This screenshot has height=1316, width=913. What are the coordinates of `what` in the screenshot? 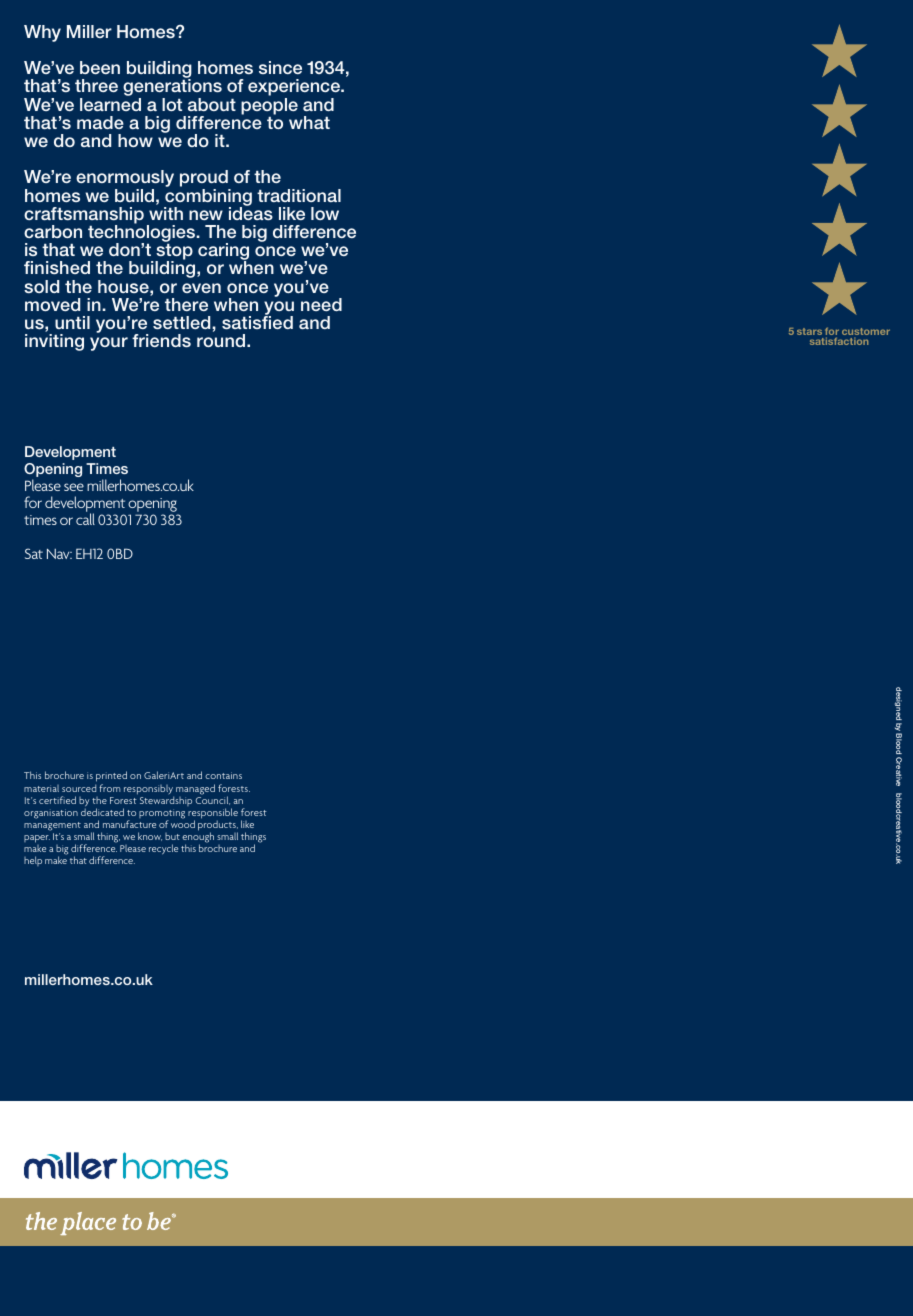 It's located at (309, 122).
